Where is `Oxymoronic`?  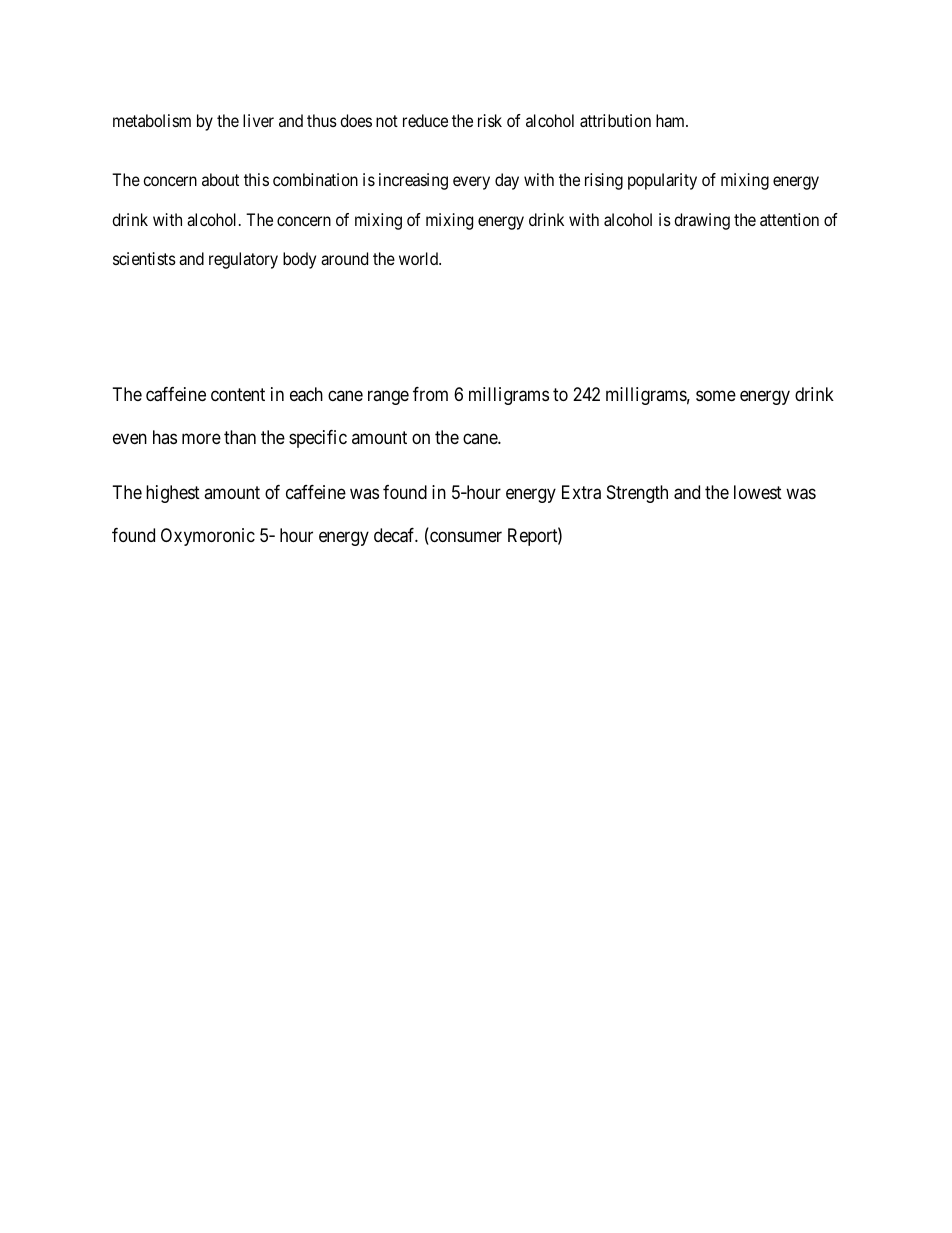
Oxymoronic is located at coordinates (208, 537).
